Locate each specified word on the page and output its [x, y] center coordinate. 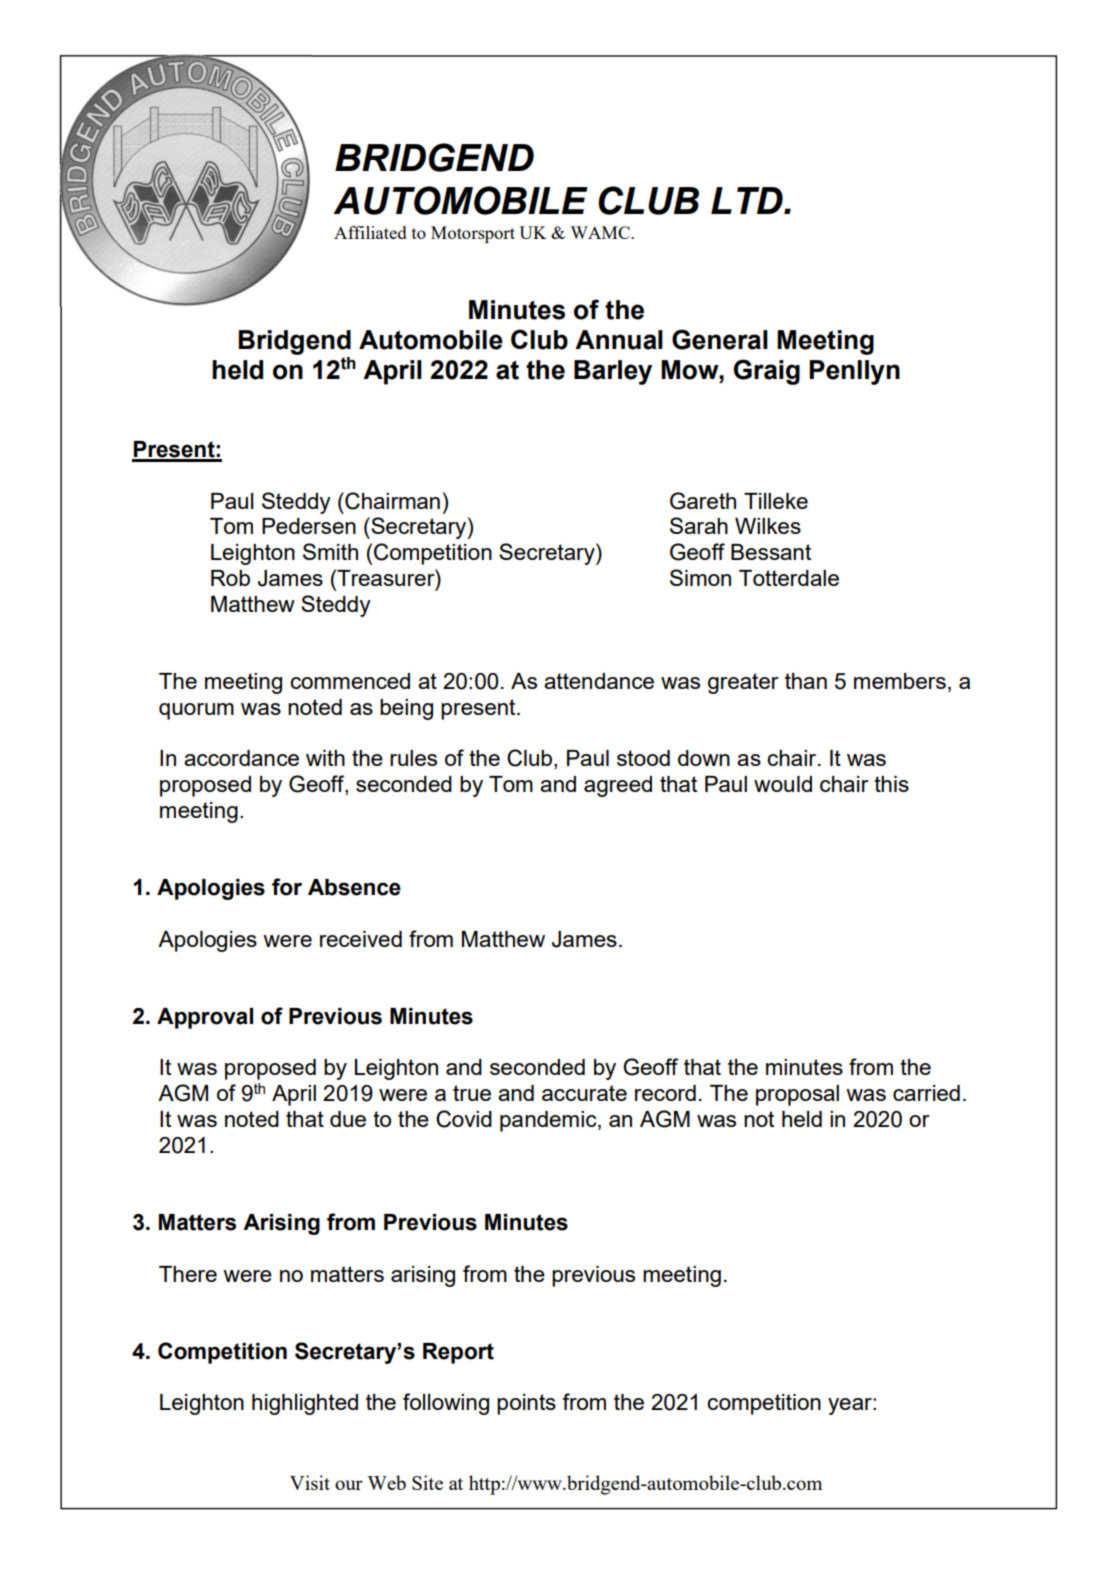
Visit [310, 1482]
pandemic [549, 1121]
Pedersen [309, 526]
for [287, 887]
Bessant [771, 552]
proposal [797, 1095]
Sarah [699, 525]
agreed [618, 786]
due [348, 1119]
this [891, 784]
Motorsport [473, 234]
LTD [748, 200]
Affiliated [370, 232]
